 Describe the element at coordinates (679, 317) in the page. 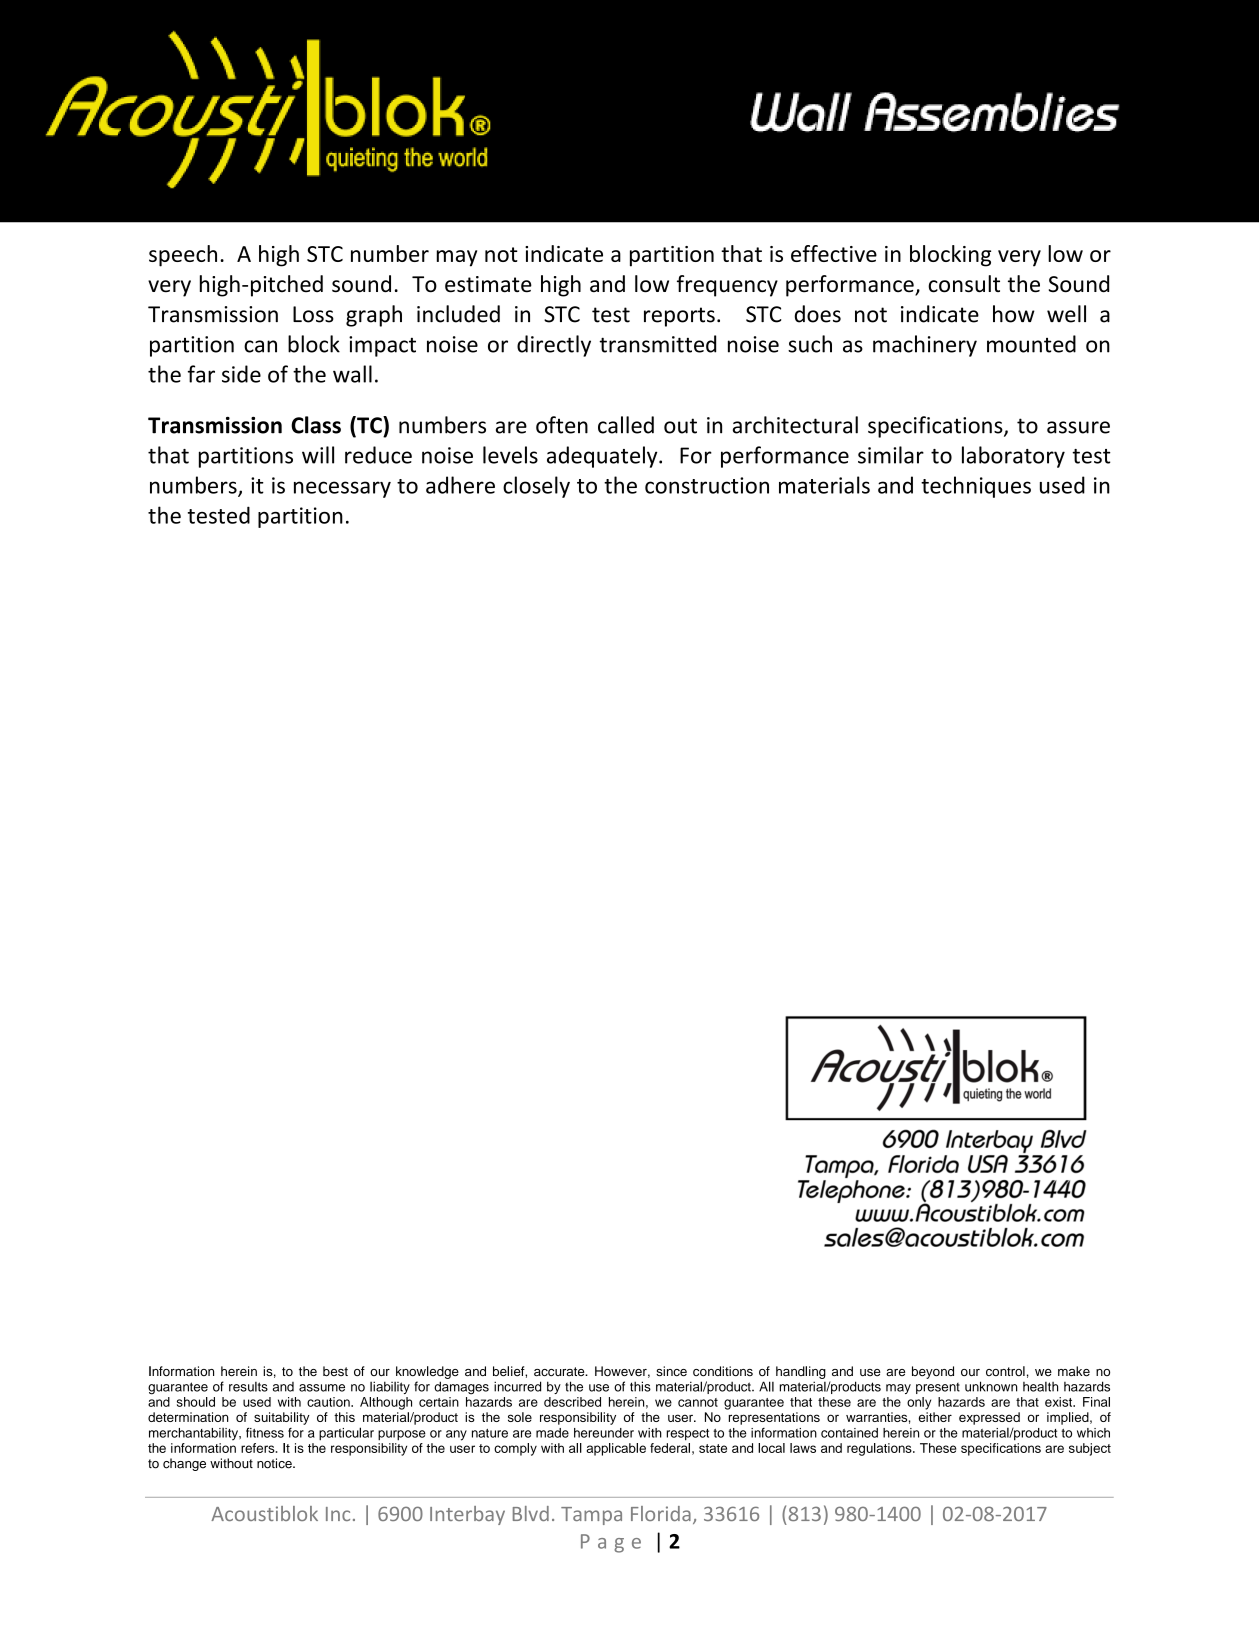

I see `reports` at that location.
